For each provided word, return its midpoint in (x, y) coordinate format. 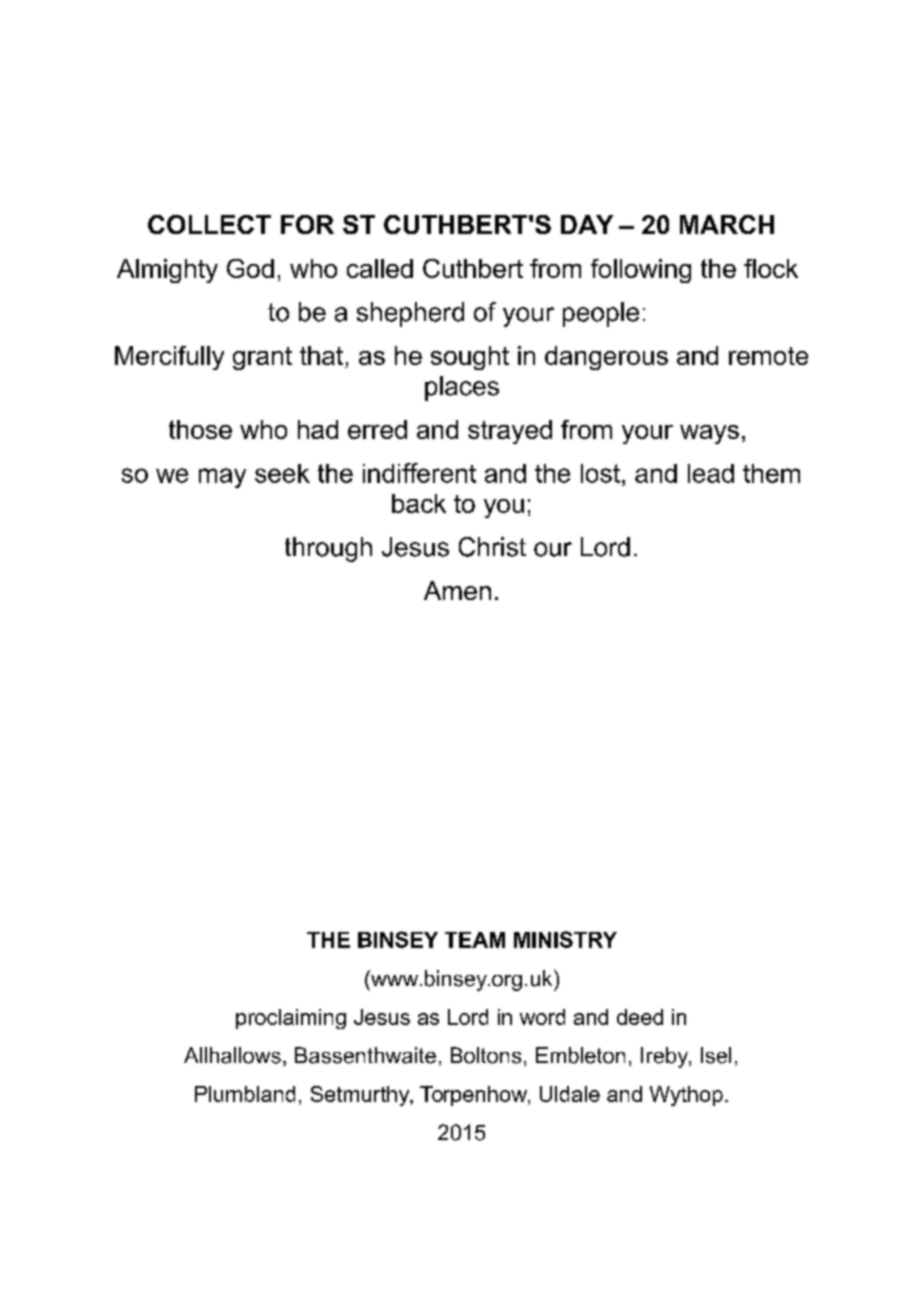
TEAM (475, 940)
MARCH (727, 224)
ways (709, 434)
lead (711, 473)
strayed (510, 432)
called (380, 268)
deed (640, 1017)
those (200, 429)
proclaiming (291, 1019)
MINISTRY (565, 939)
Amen (457, 590)
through (328, 549)
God (250, 268)
